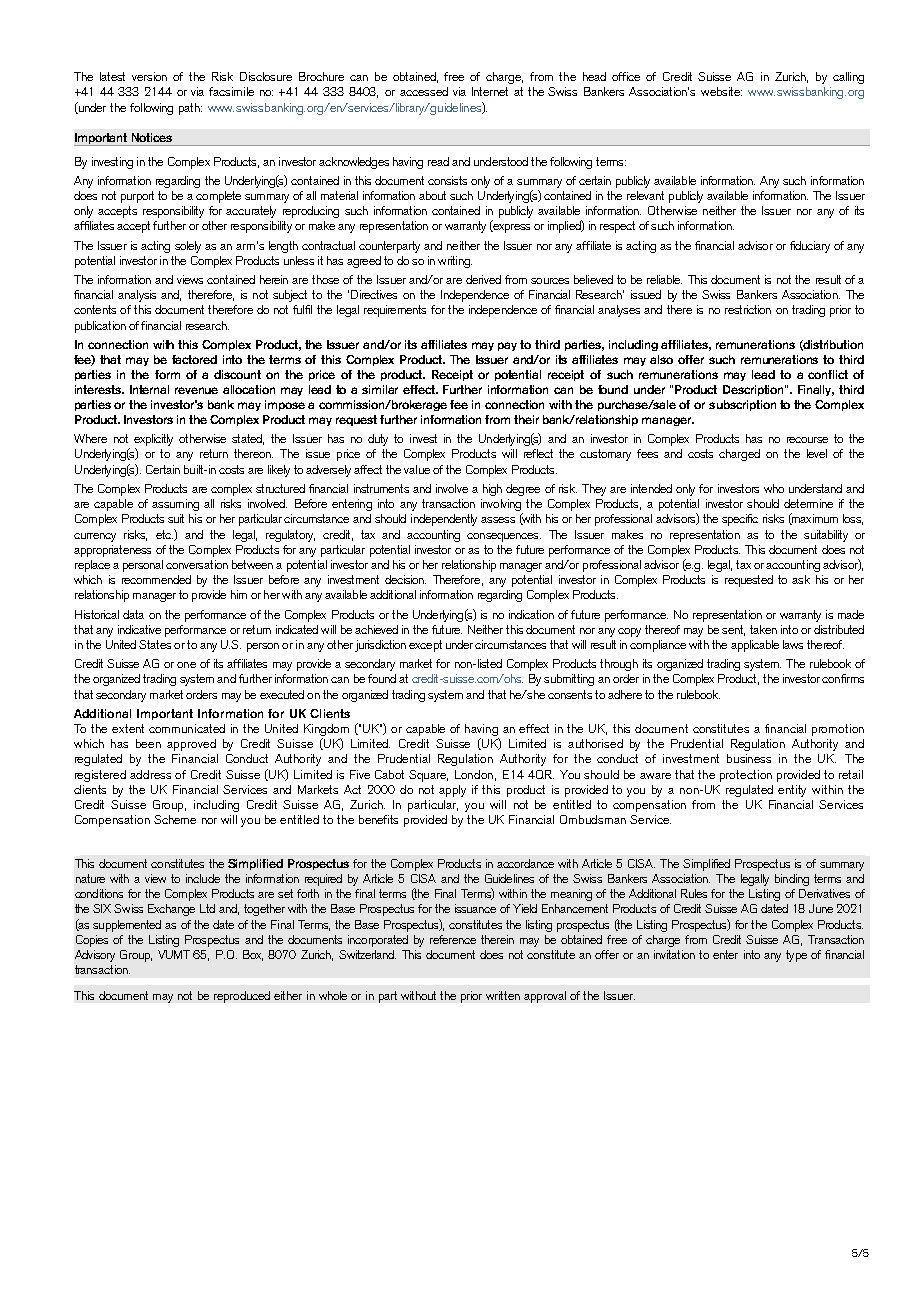 The height and width of the screenshot is (1308, 924). Describe the element at coordinates (139, 629) in the screenshot. I see `indicative` at that location.
